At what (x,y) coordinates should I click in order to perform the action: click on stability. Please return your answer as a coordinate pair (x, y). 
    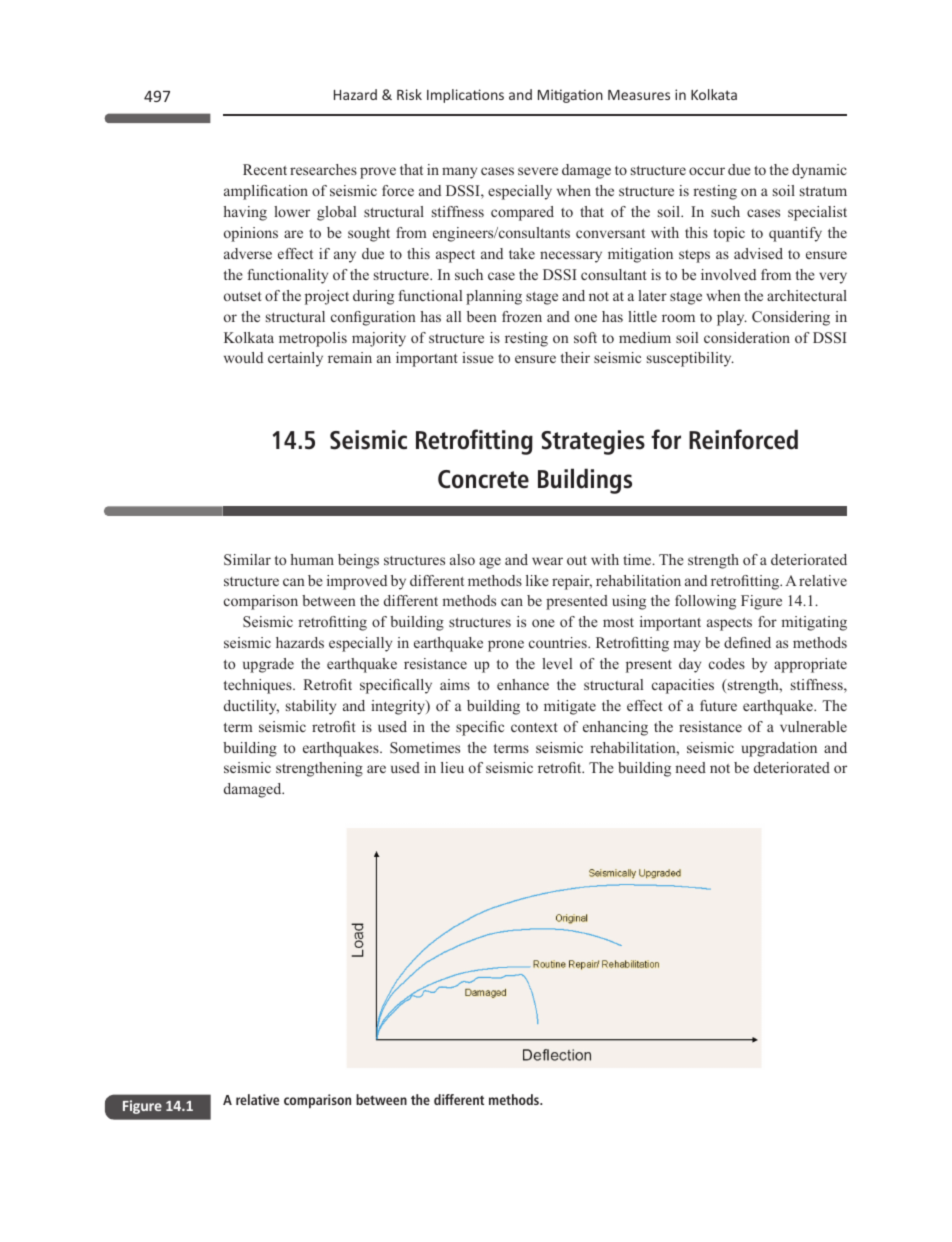
    Looking at the image, I should click on (311, 707).
